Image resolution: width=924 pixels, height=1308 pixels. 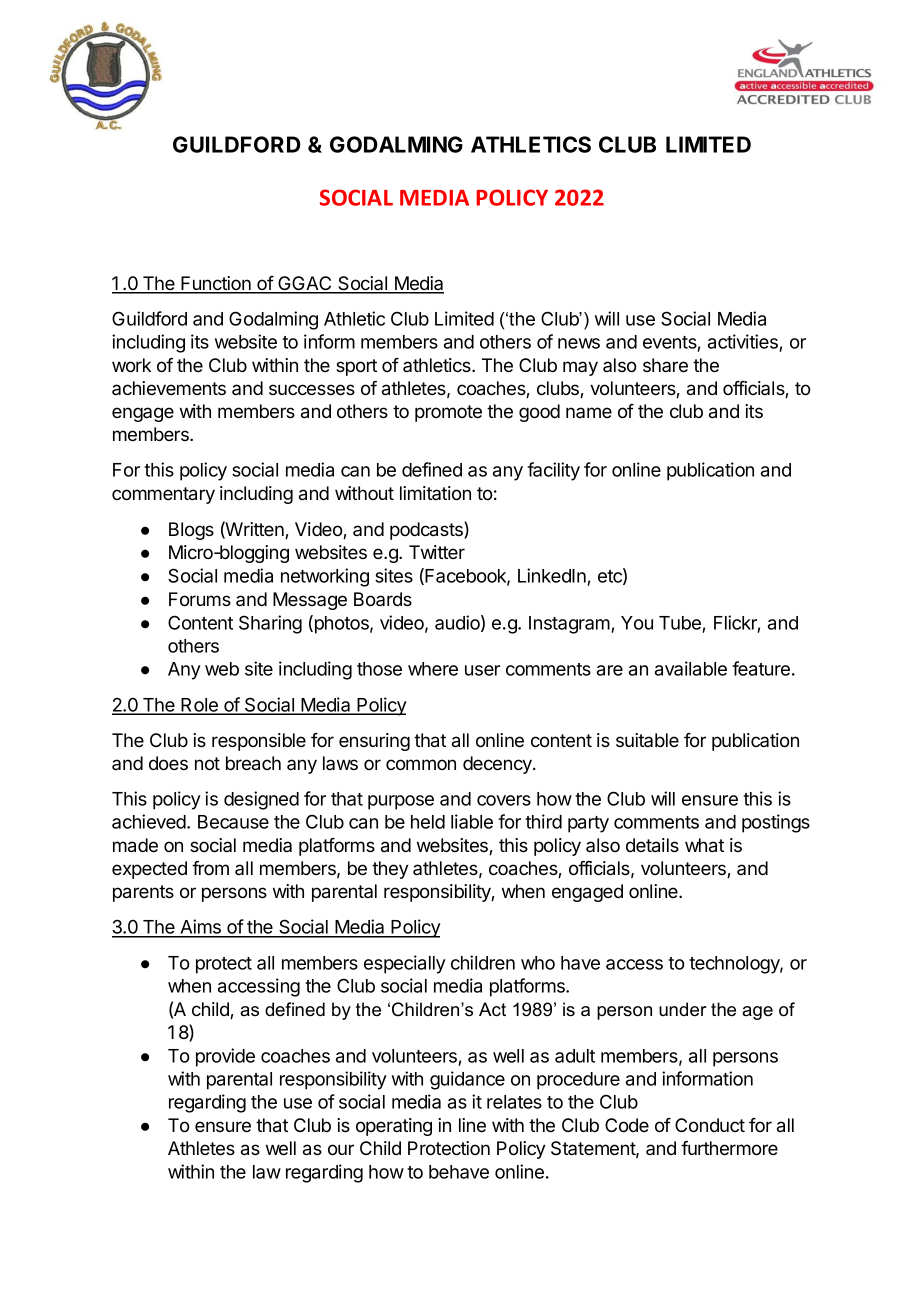 What do you see at coordinates (356, 367) in the screenshot?
I see `sport` at bounding box center [356, 367].
